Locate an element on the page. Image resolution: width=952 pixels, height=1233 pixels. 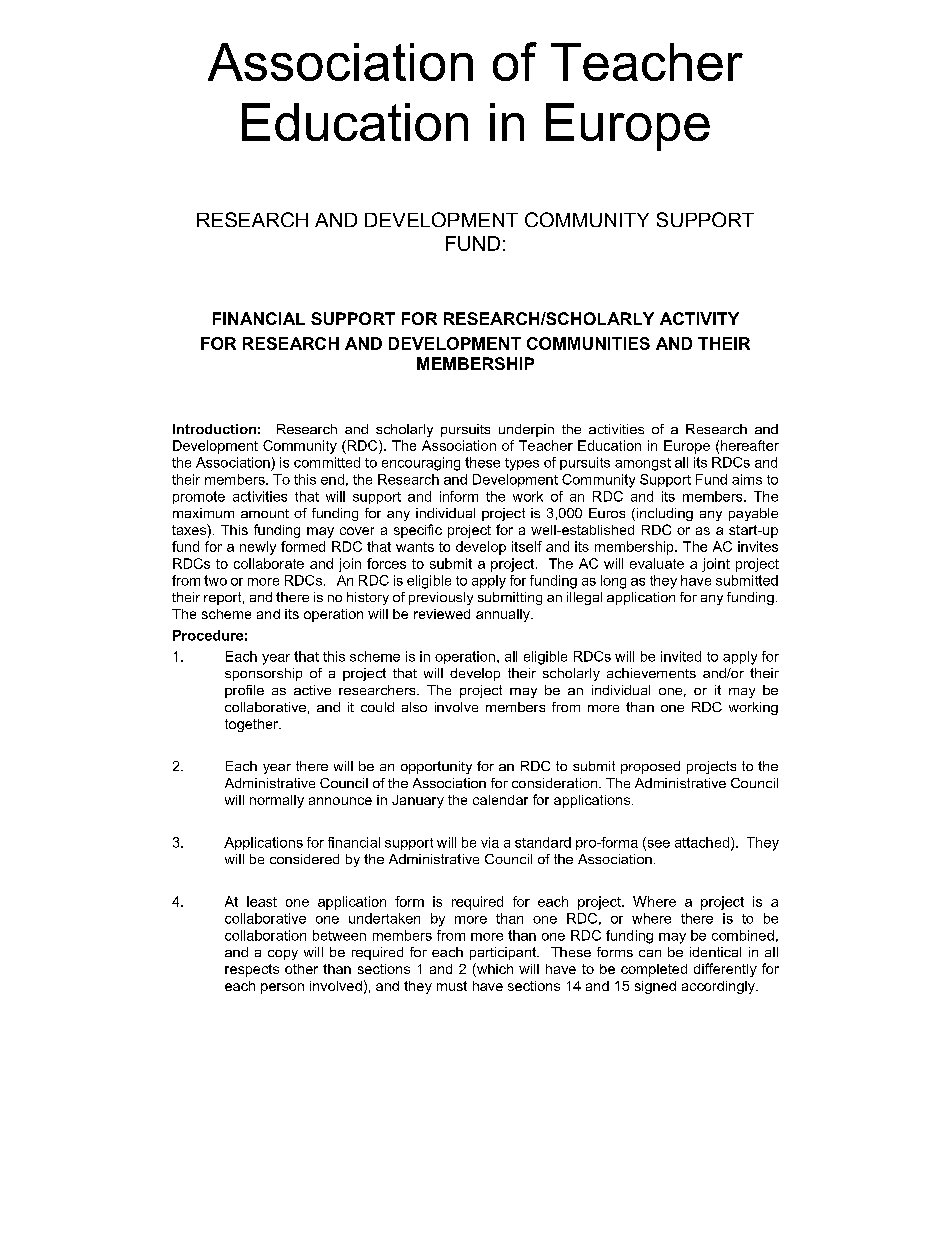
ACTIVITY is located at coordinates (699, 318).
